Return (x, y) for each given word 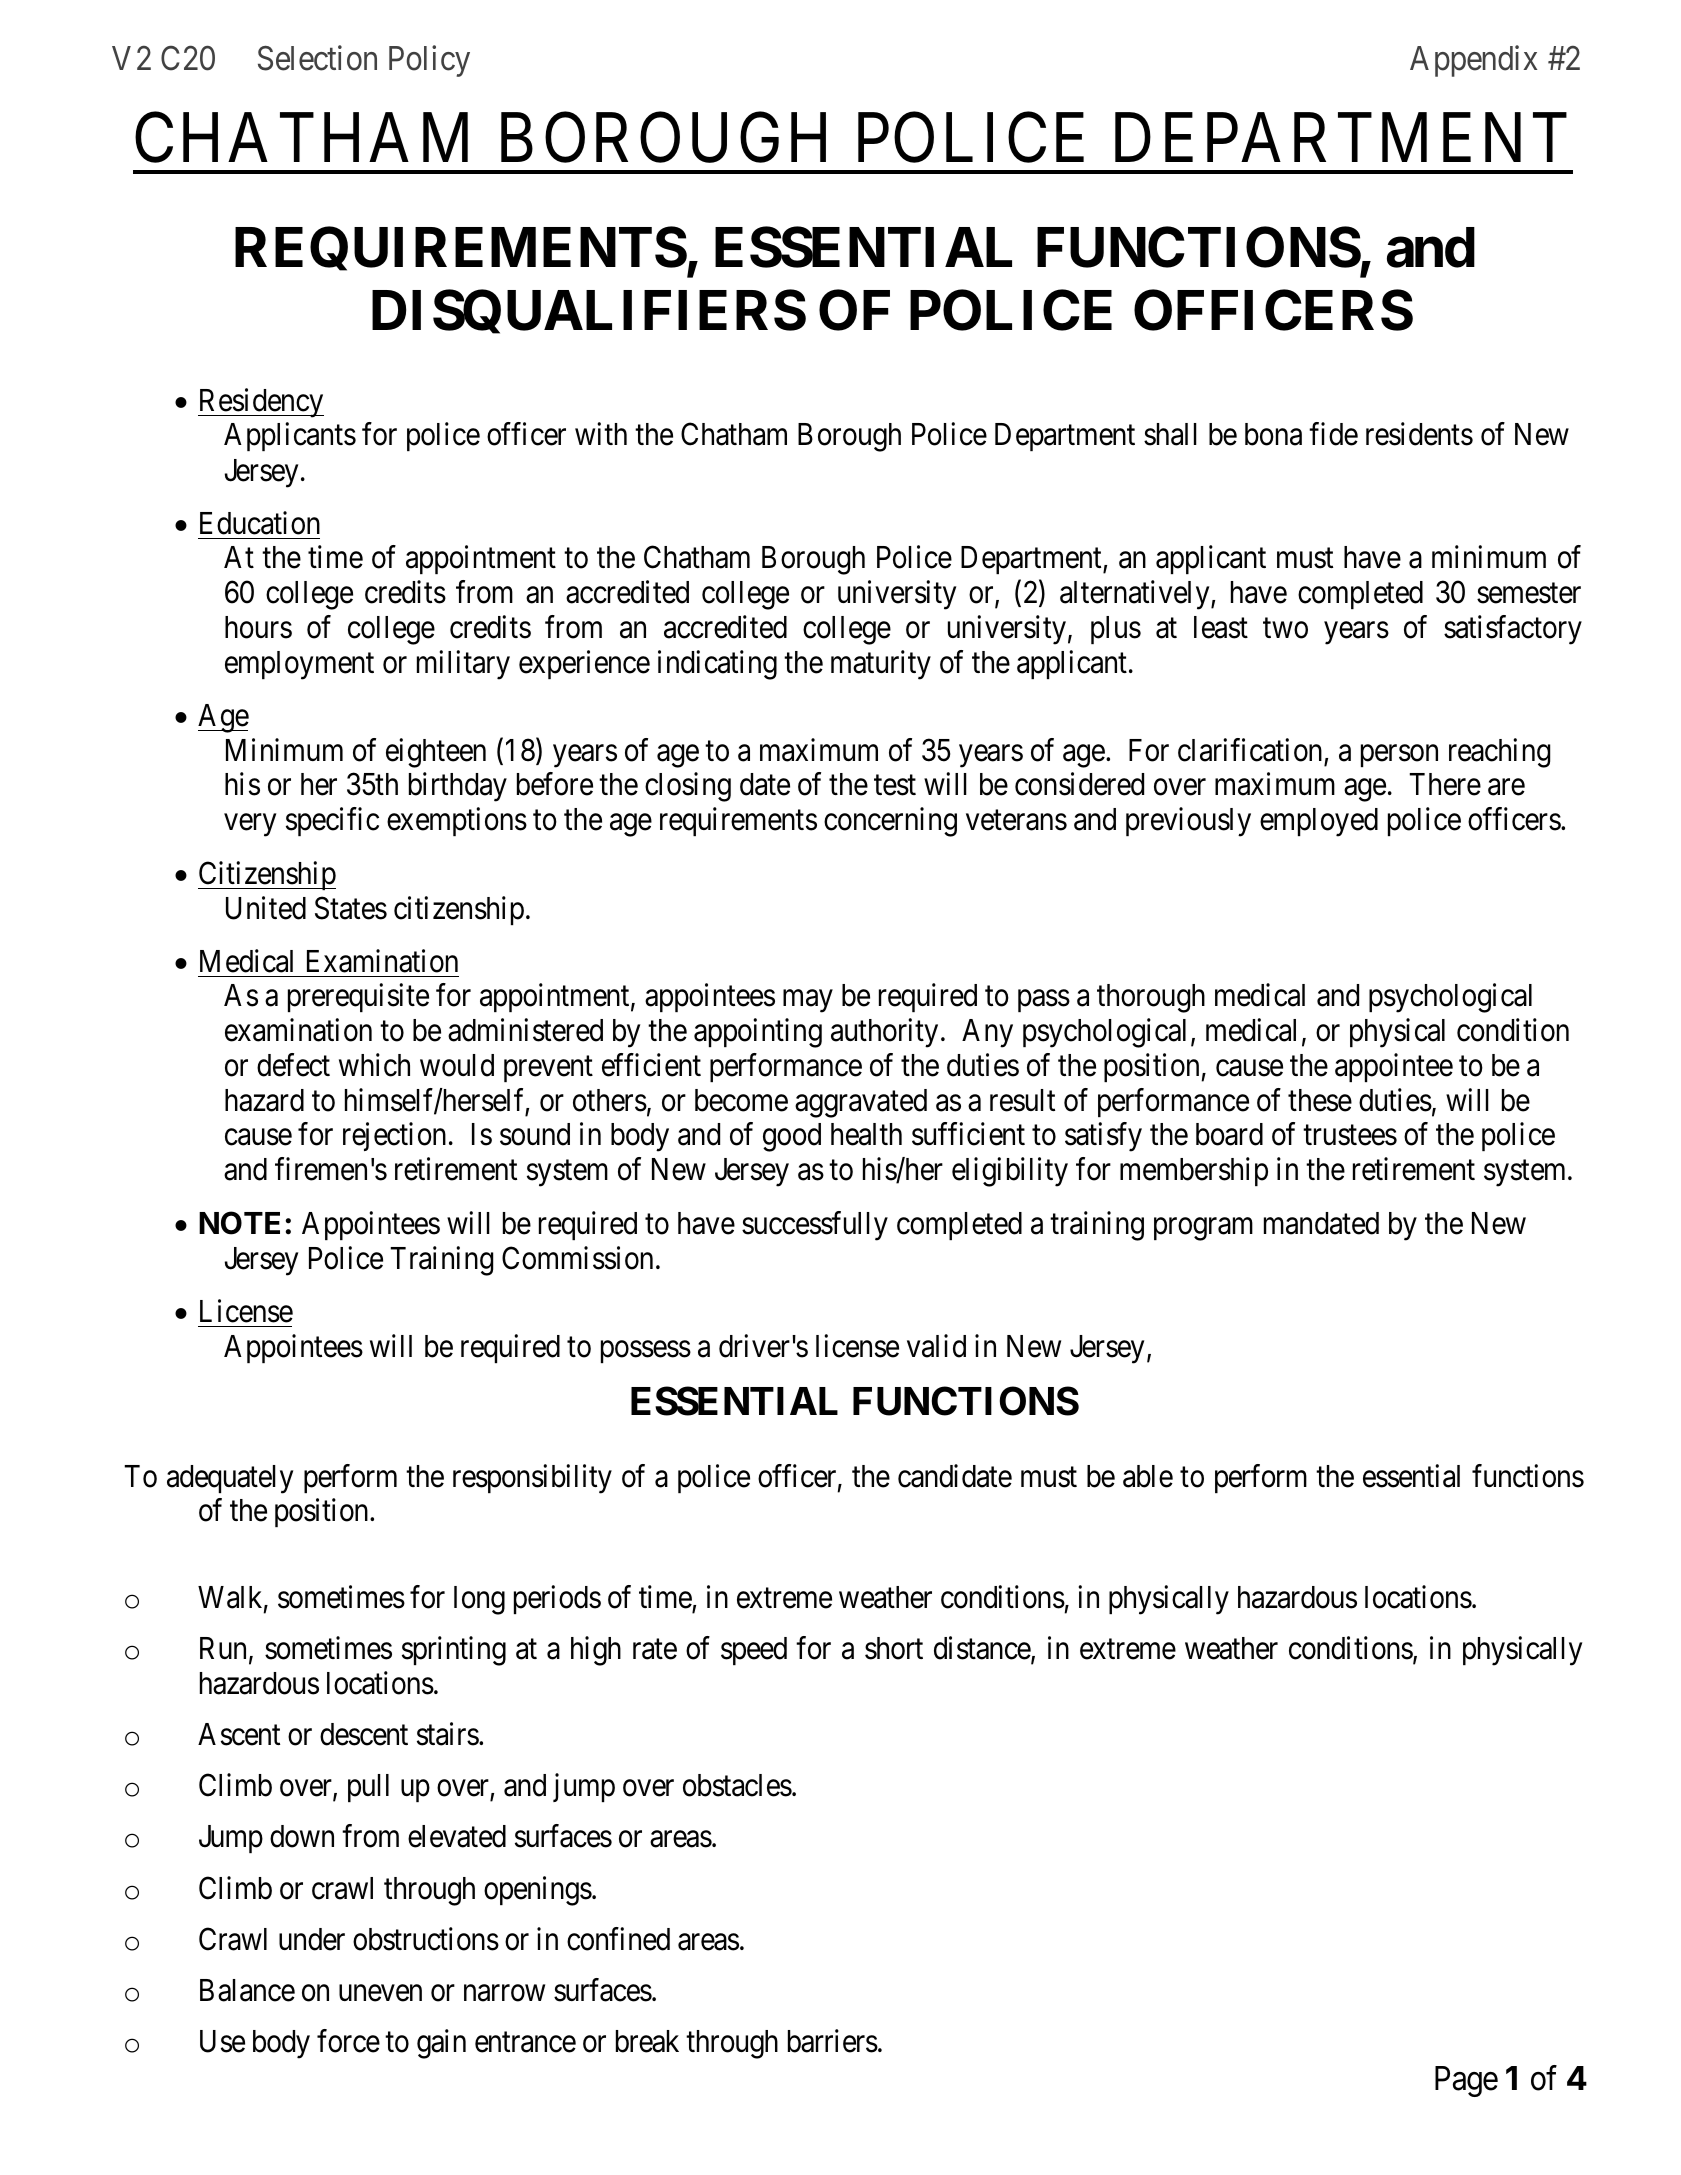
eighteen (436, 753)
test (895, 786)
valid (936, 1346)
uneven (380, 1993)
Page (1466, 2081)
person (1399, 756)
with (601, 434)
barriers (833, 2041)
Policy (429, 61)
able (1148, 1476)
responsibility (532, 1479)
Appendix (1473, 61)
